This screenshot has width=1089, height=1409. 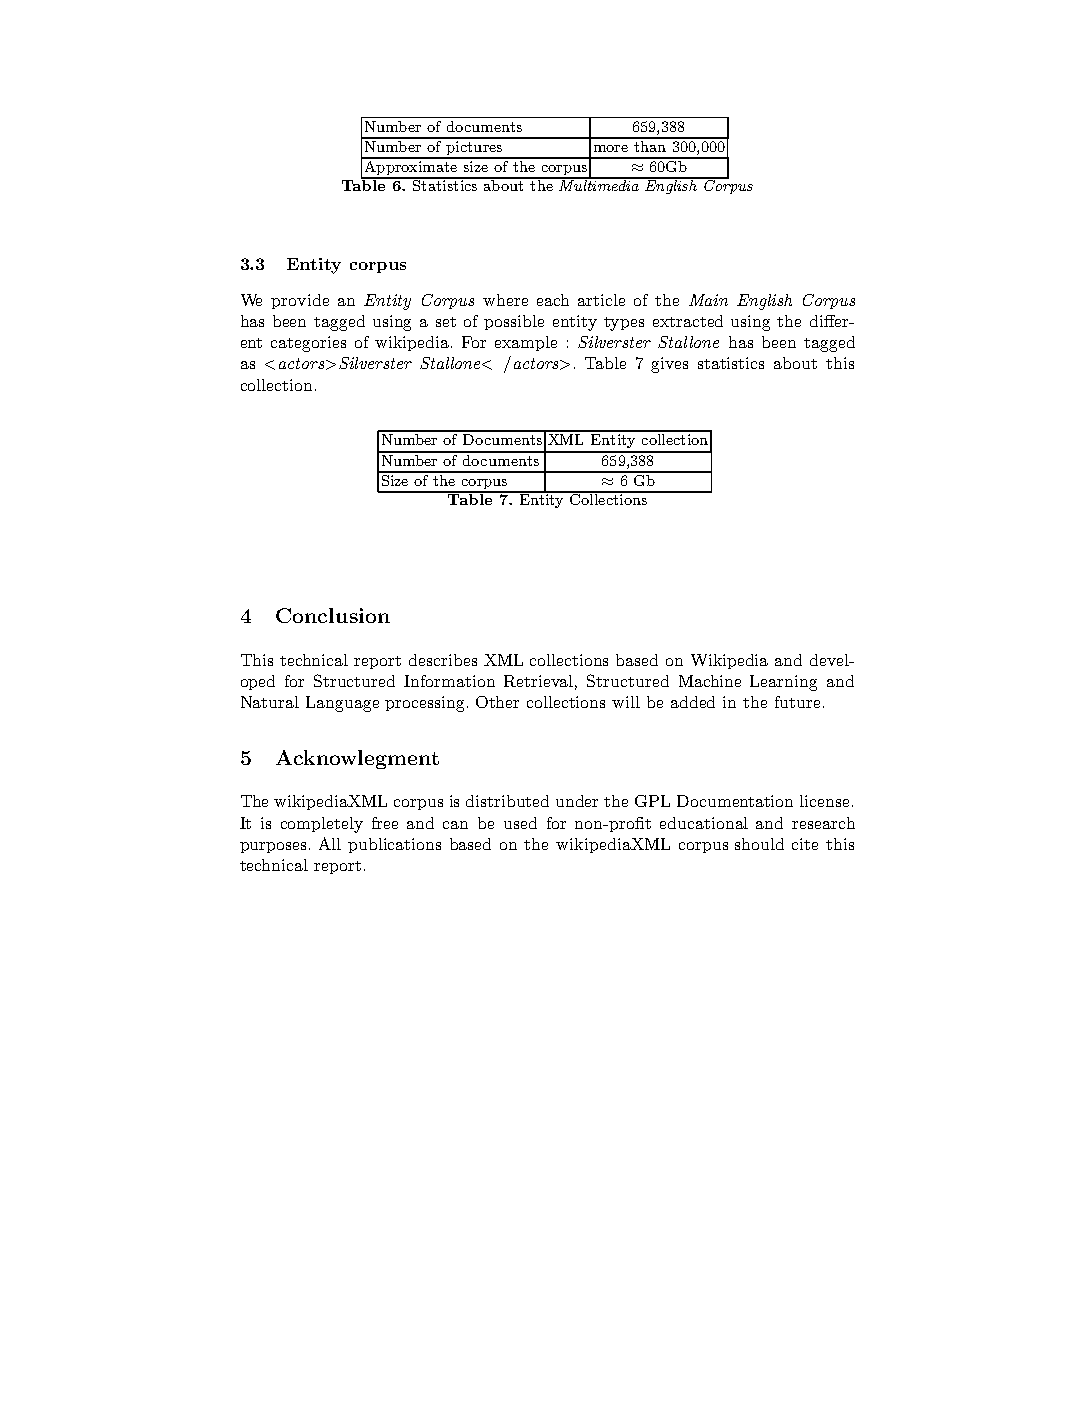 I want to click on gives, so click(x=669, y=365).
